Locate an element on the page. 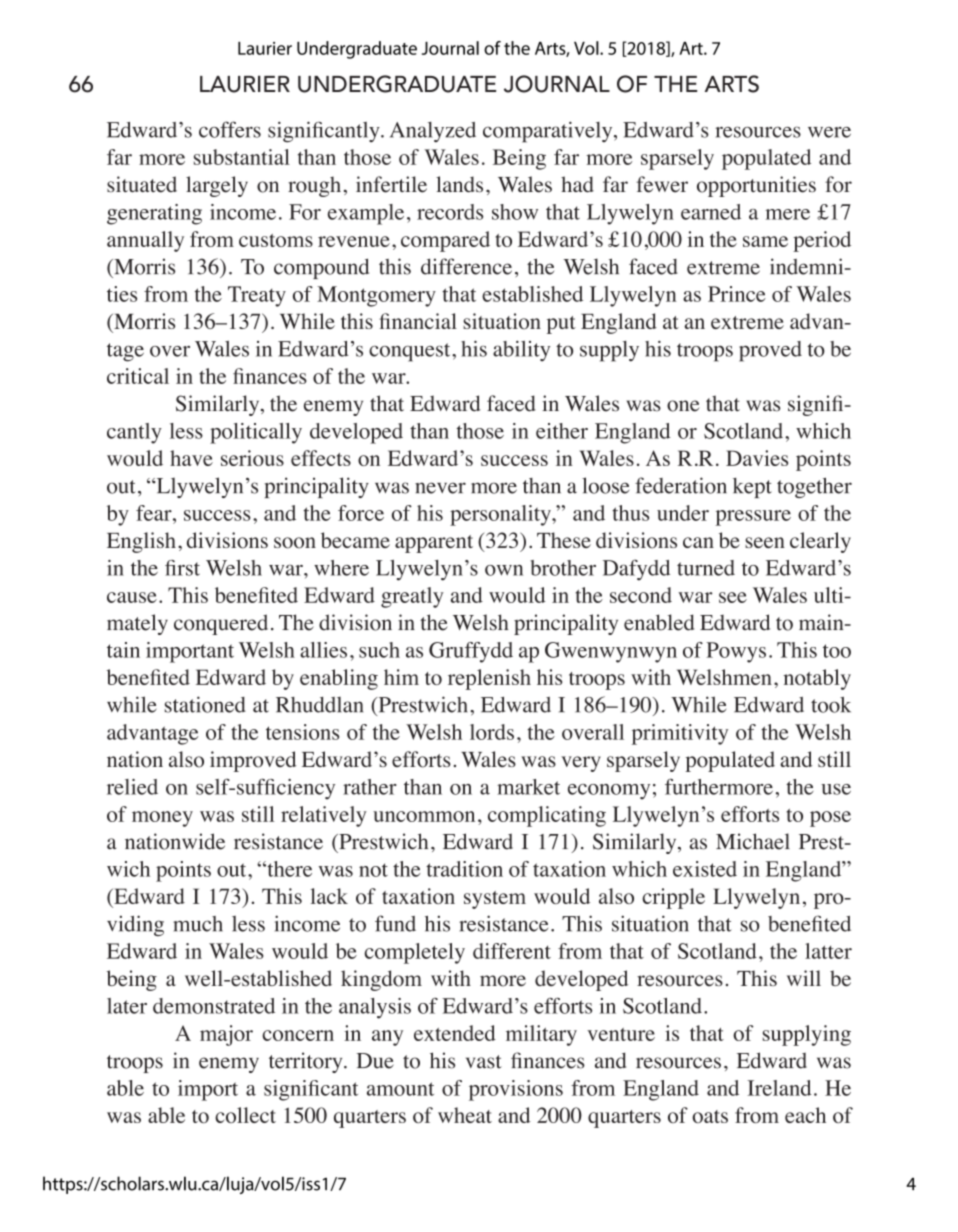 Image resolution: width=958 pixels, height=1232 pixels. Michael is located at coordinates (753, 841).
